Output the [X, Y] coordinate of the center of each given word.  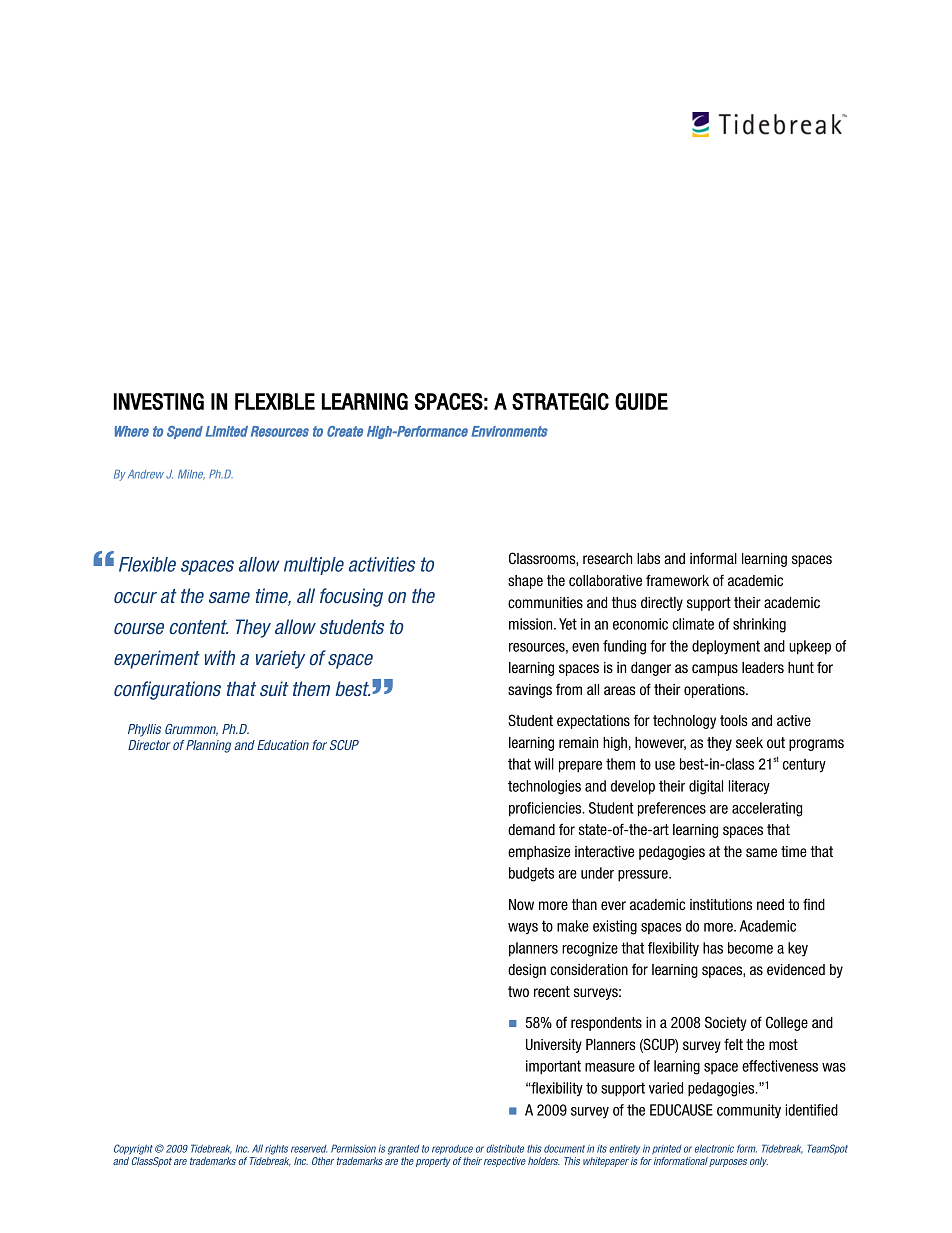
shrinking [759, 625]
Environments [509, 431]
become [750, 948]
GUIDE [641, 401]
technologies [544, 787]
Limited [227, 431]
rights [276, 1150]
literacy [749, 787]
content [199, 627]
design [527, 971]
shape [525, 582]
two [518, 991]
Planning [208, 746]
